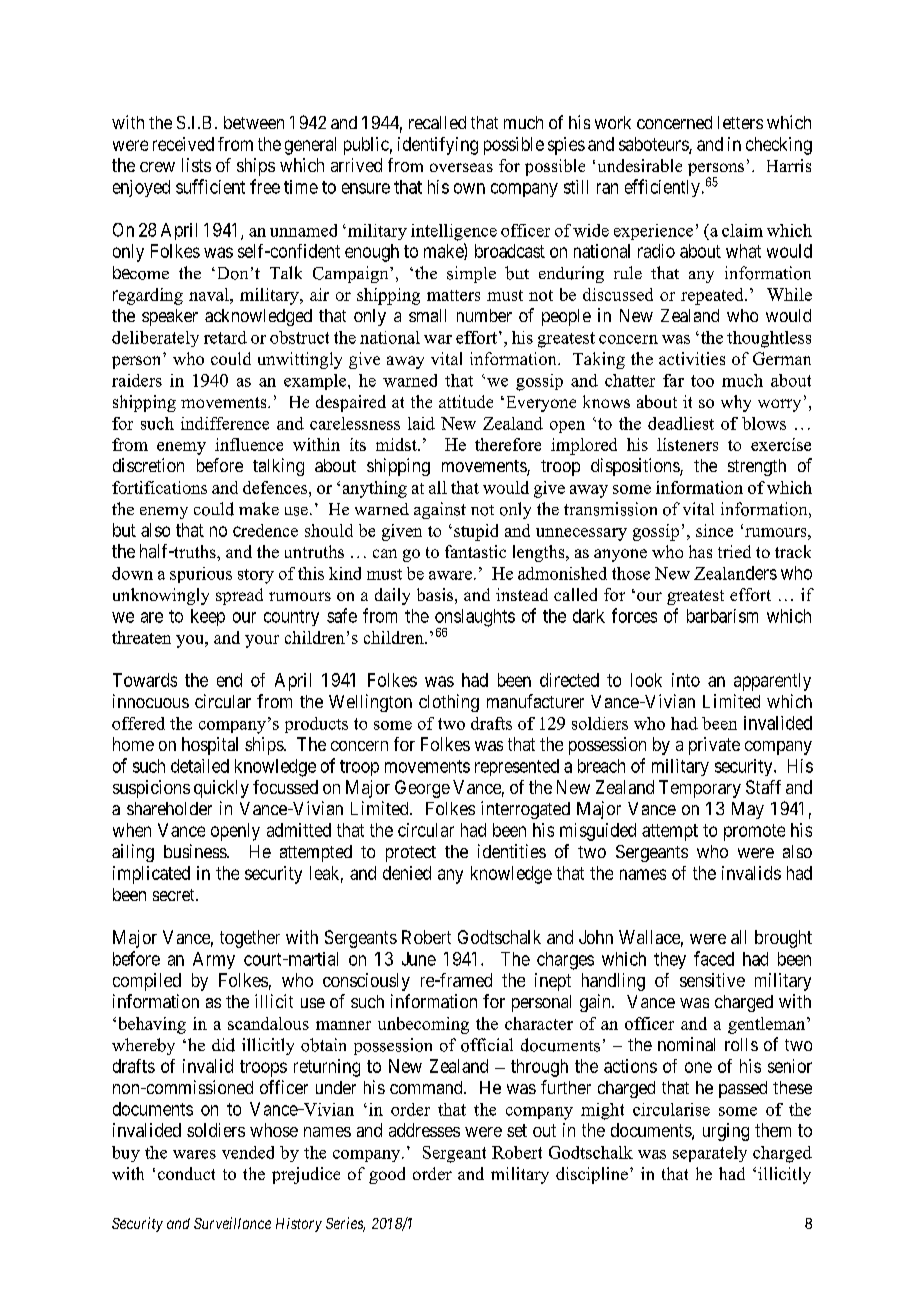 This page has height=1308, width=924. I want to click on business, so click(196, 851).
